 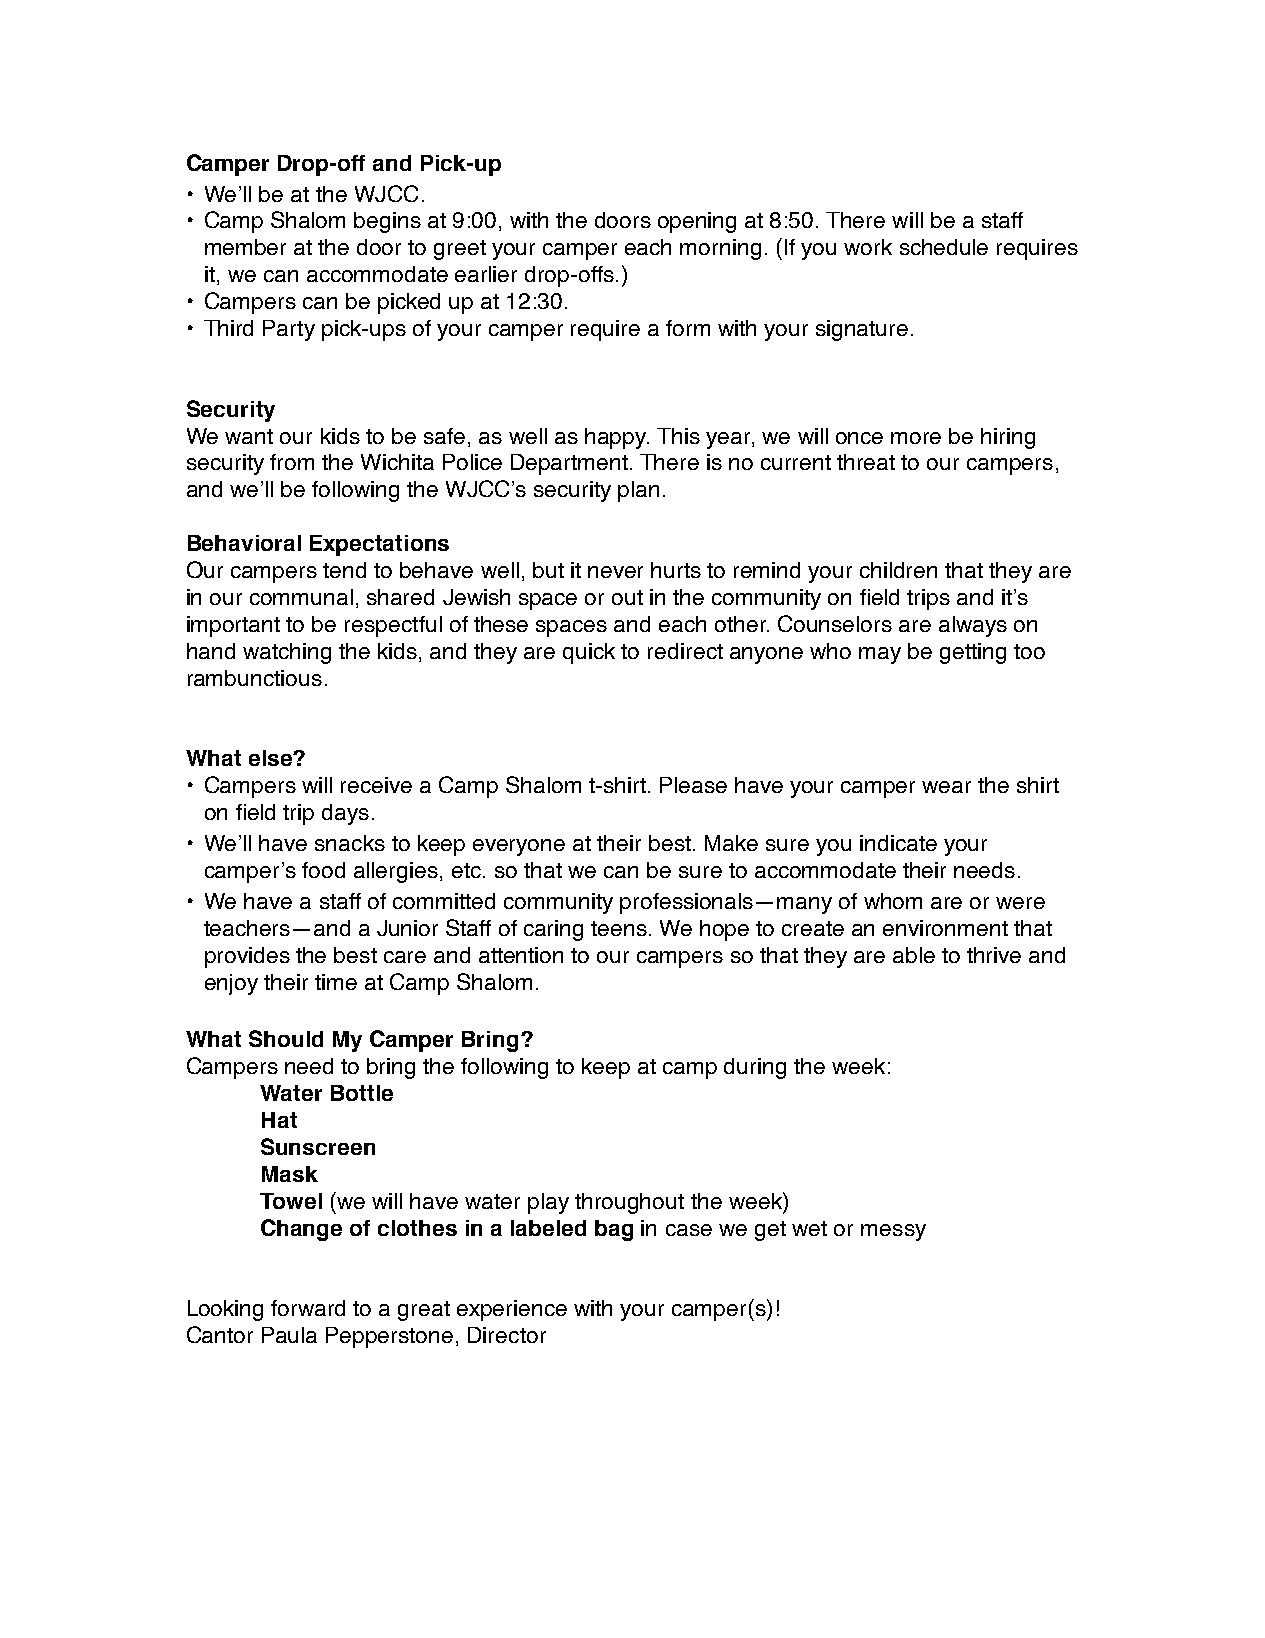 What do you see at coordinates (614, 1230) in the screenshot?
I see `bag` at bounding box center [614, 1230].
